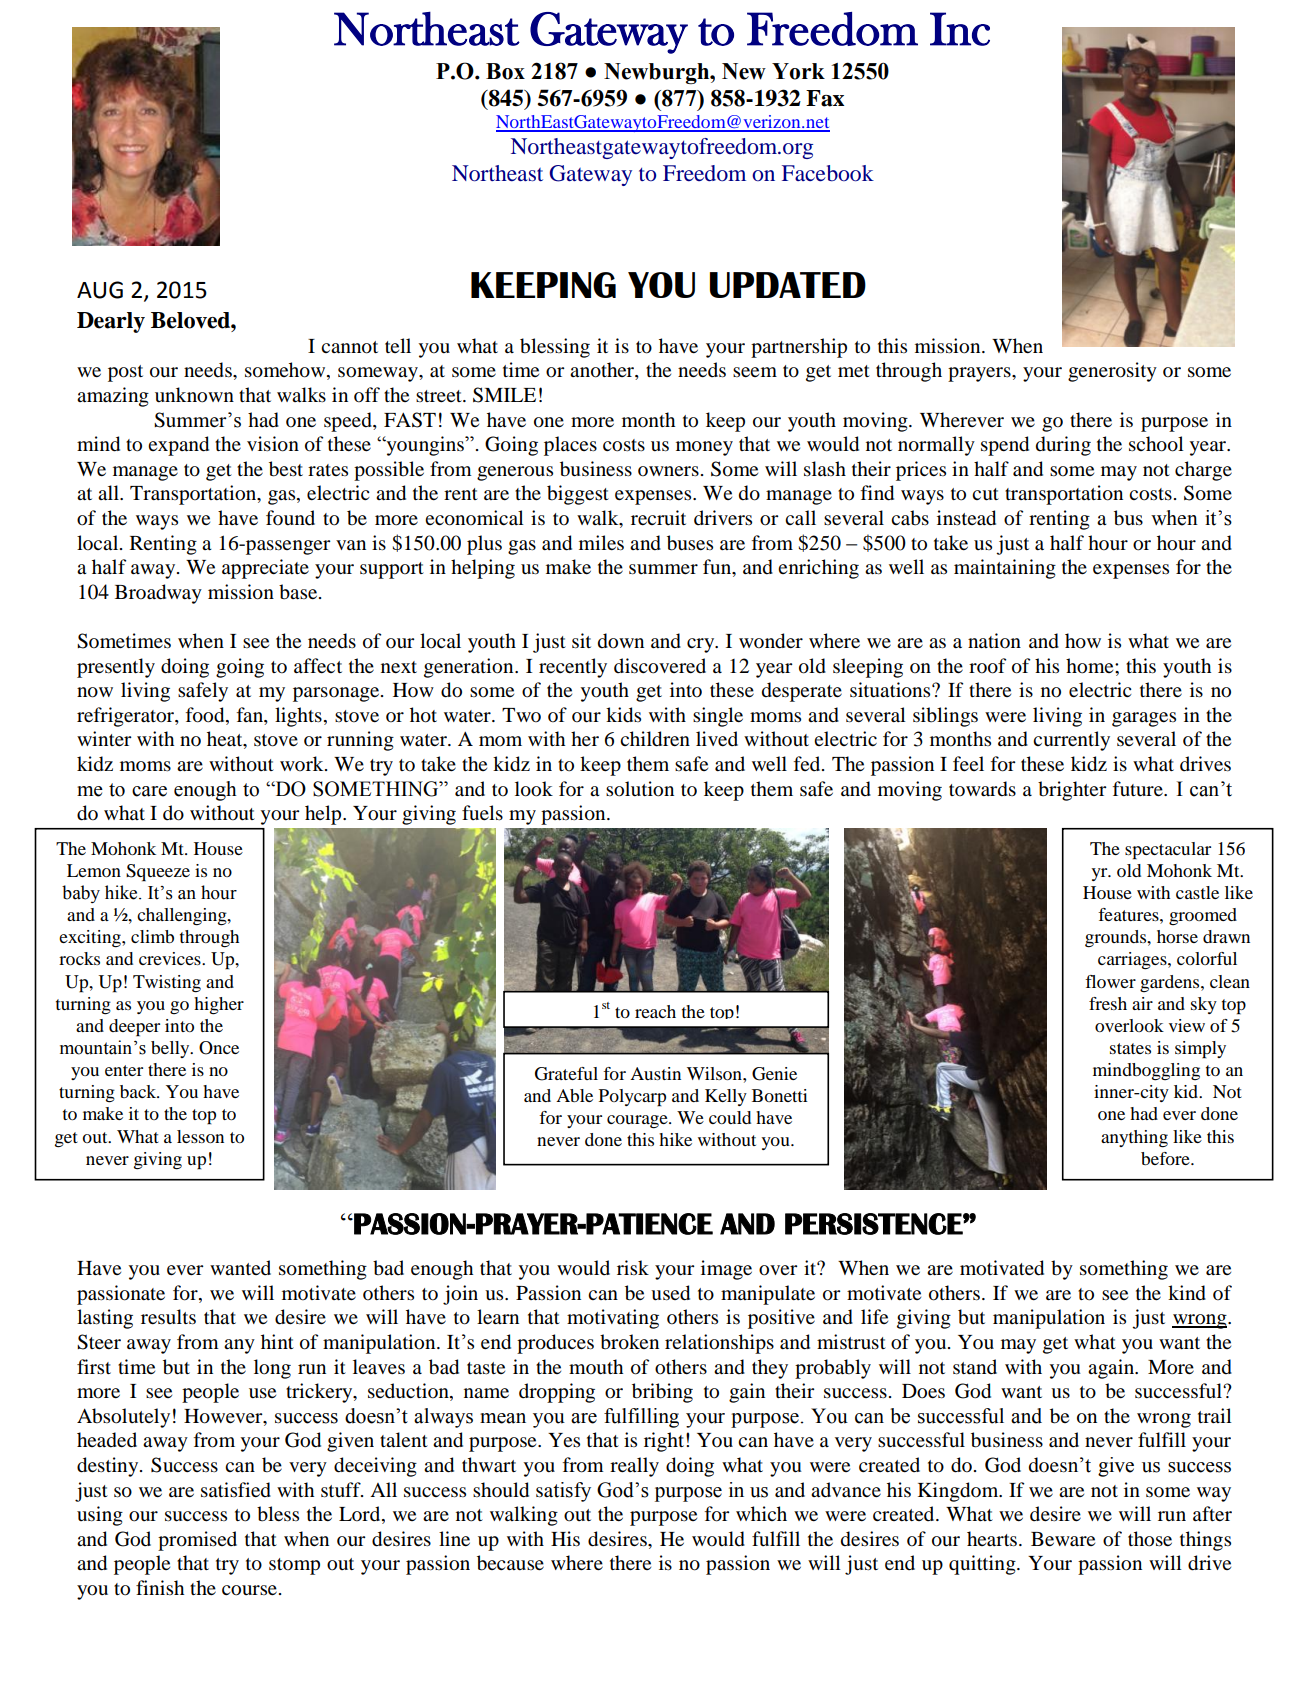 The width and height of the image is (1309, 1694). What do you see at coordinates (197, 1541) in the image?
I see `promised` at bounding box center [197, 1541].
